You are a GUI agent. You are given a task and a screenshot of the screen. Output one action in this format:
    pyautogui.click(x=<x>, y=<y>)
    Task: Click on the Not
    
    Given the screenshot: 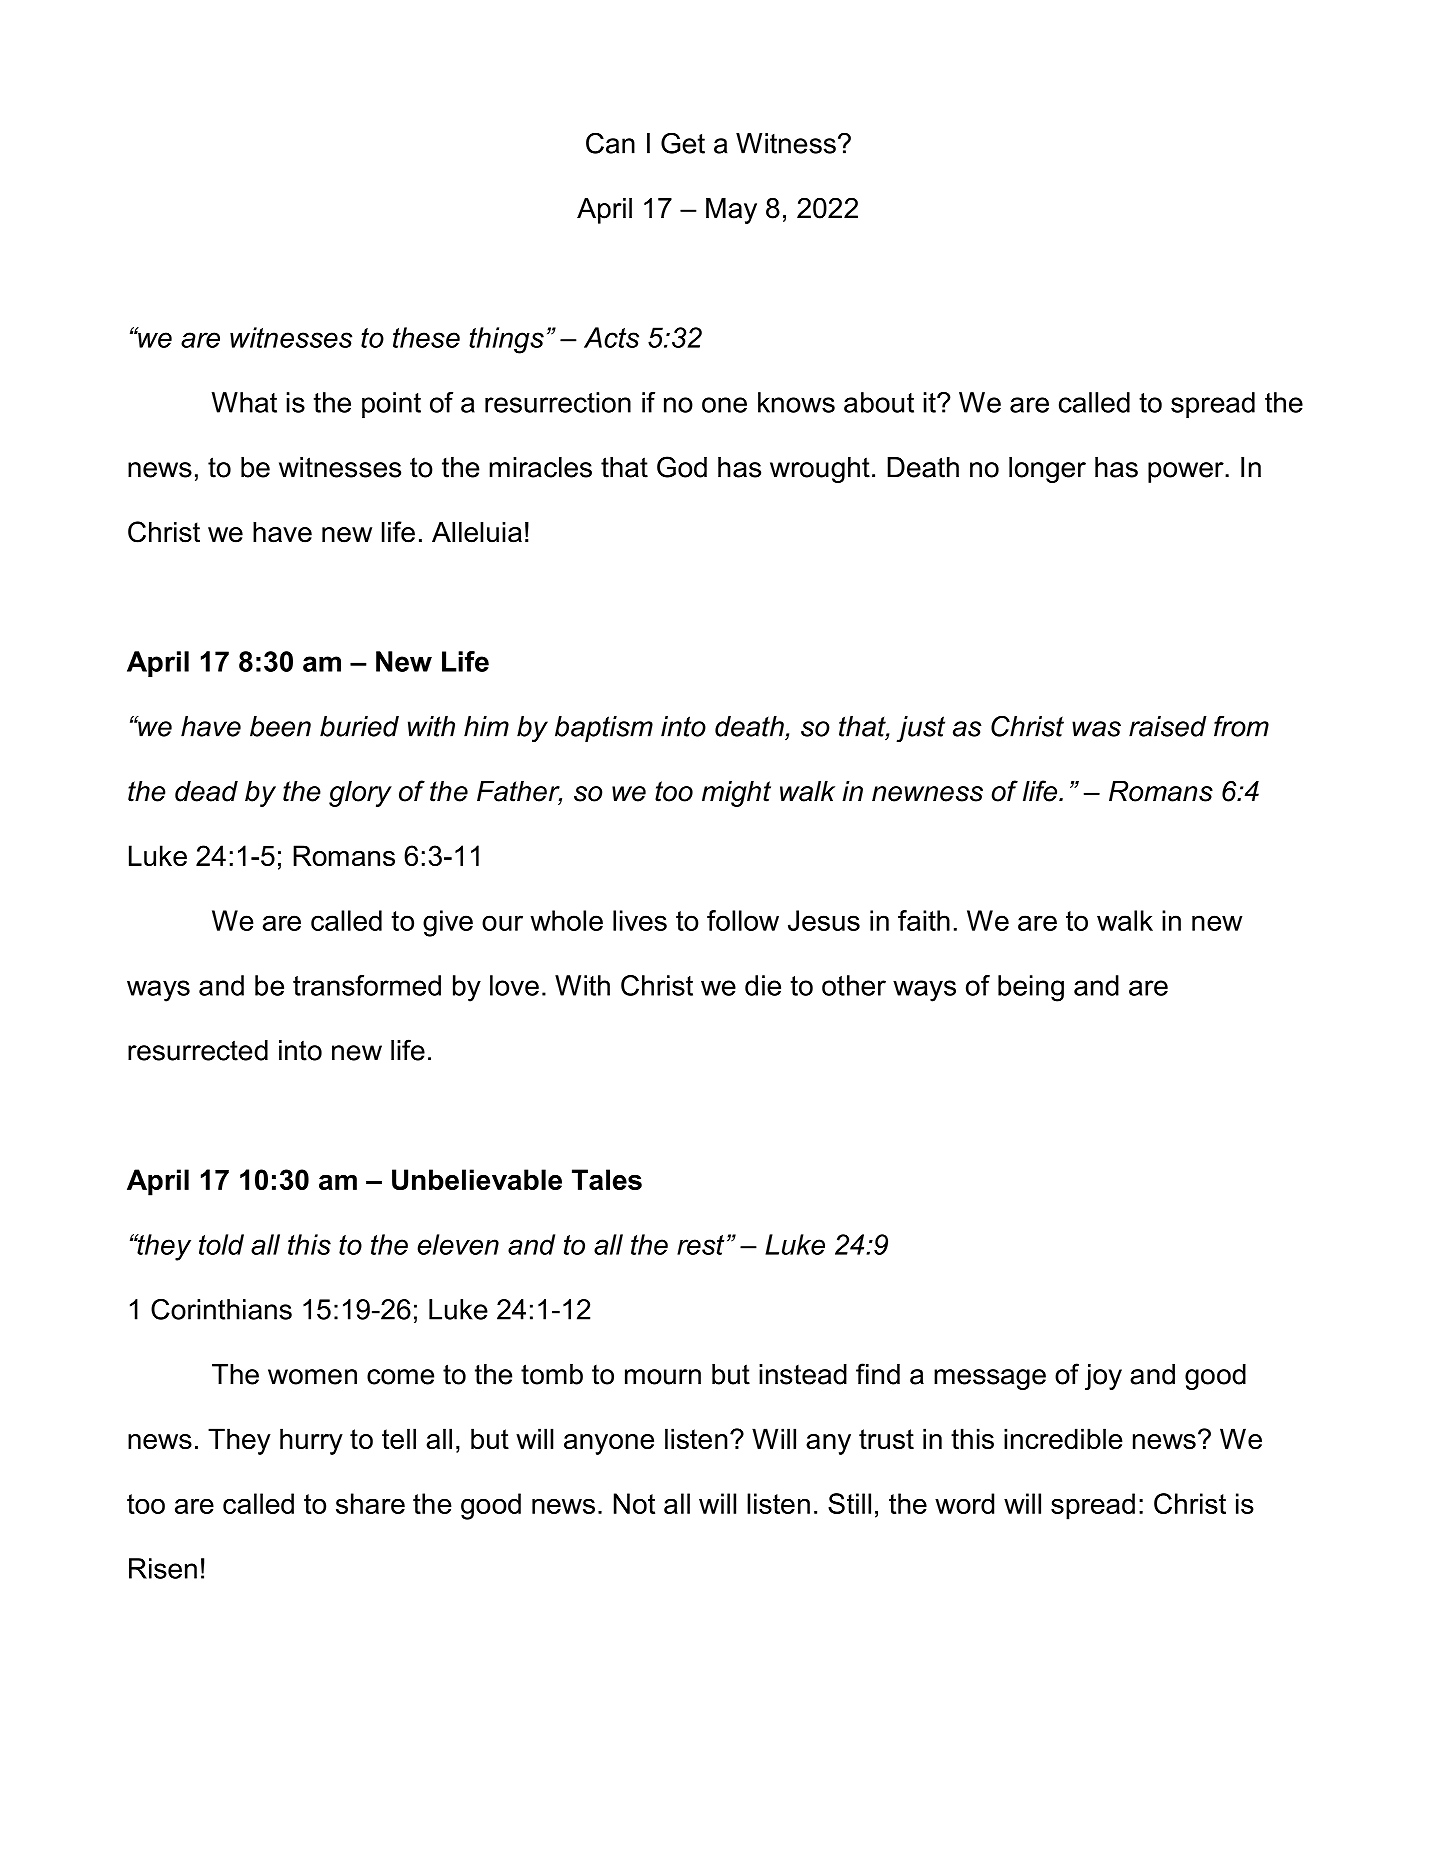 What is the action you would take?
    pyautogui.click(x=634, y=1503)
